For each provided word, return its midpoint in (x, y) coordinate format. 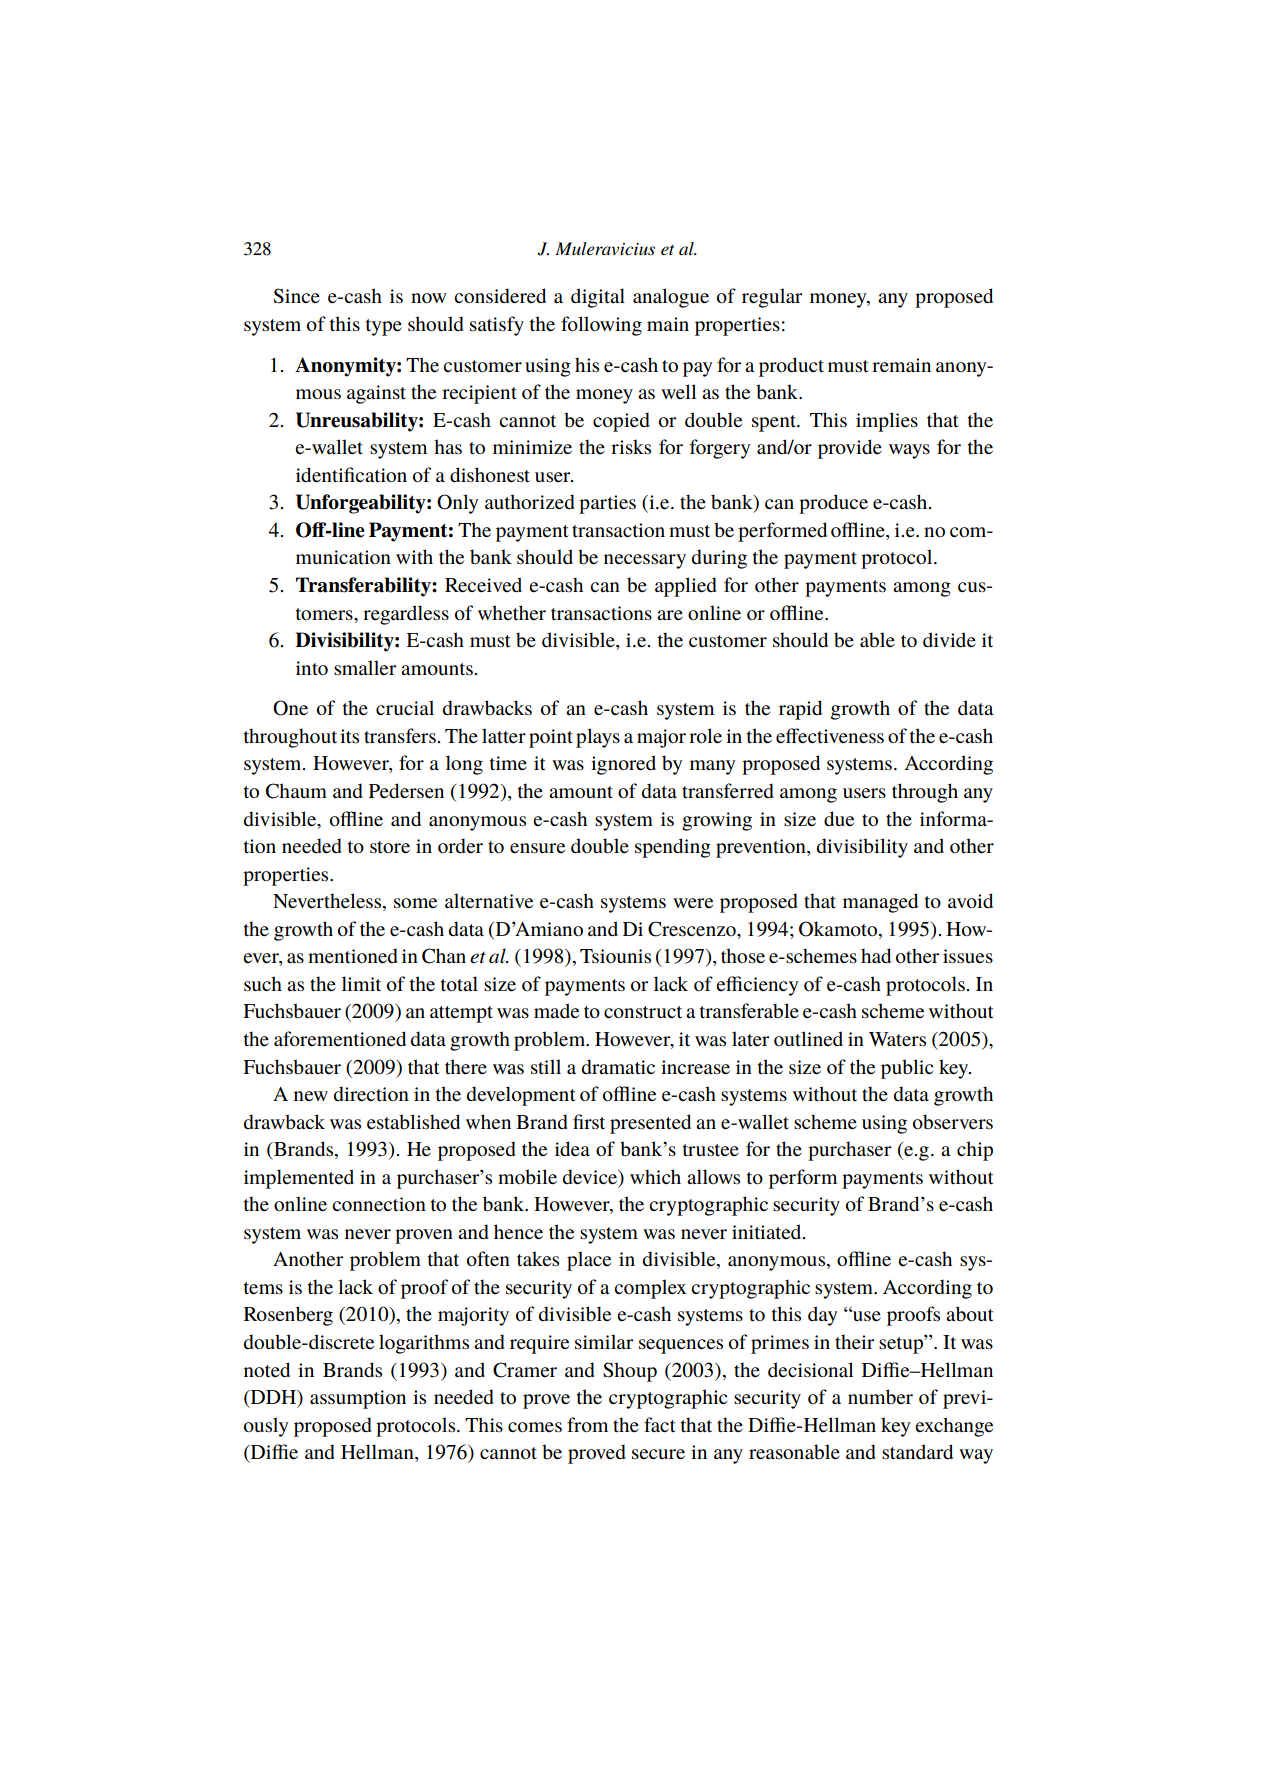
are (670, 615)
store (390, 847)
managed (880, 903)
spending (673, 848)
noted (267, 1370)
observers (953, 1122)
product (791, 367)
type (384, 327)
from (587, 1425)
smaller (365, 668)
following (601, 326)
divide (949, 640)
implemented (299, 1179)
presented (650, 1124)
